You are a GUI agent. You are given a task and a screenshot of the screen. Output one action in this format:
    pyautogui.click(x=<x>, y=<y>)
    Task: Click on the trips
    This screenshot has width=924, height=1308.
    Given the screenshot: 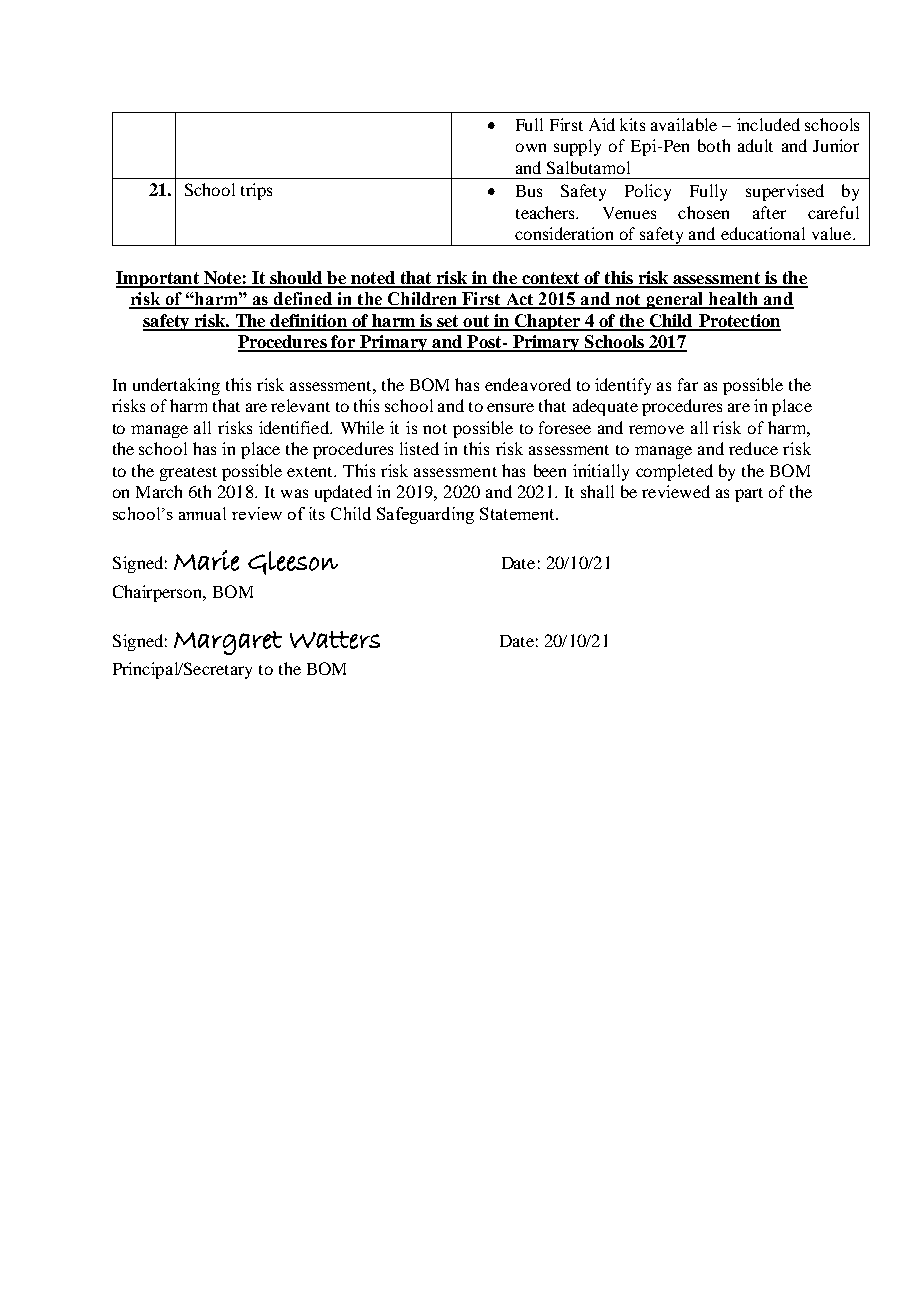 What is the action you would take?
    pyautogui.click(x=256, y=191)
